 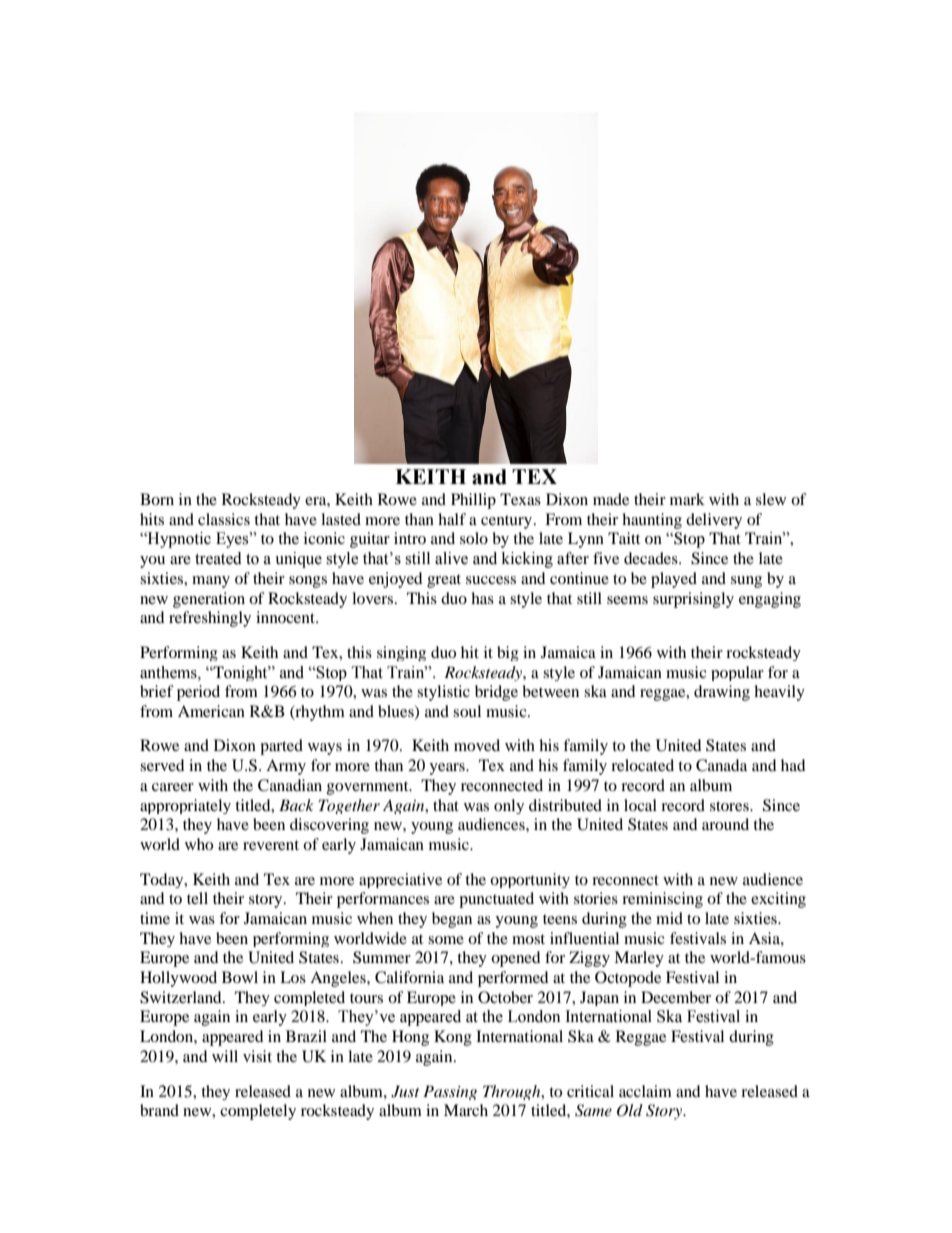 I want to click on half, so click(x=452, y=519).
